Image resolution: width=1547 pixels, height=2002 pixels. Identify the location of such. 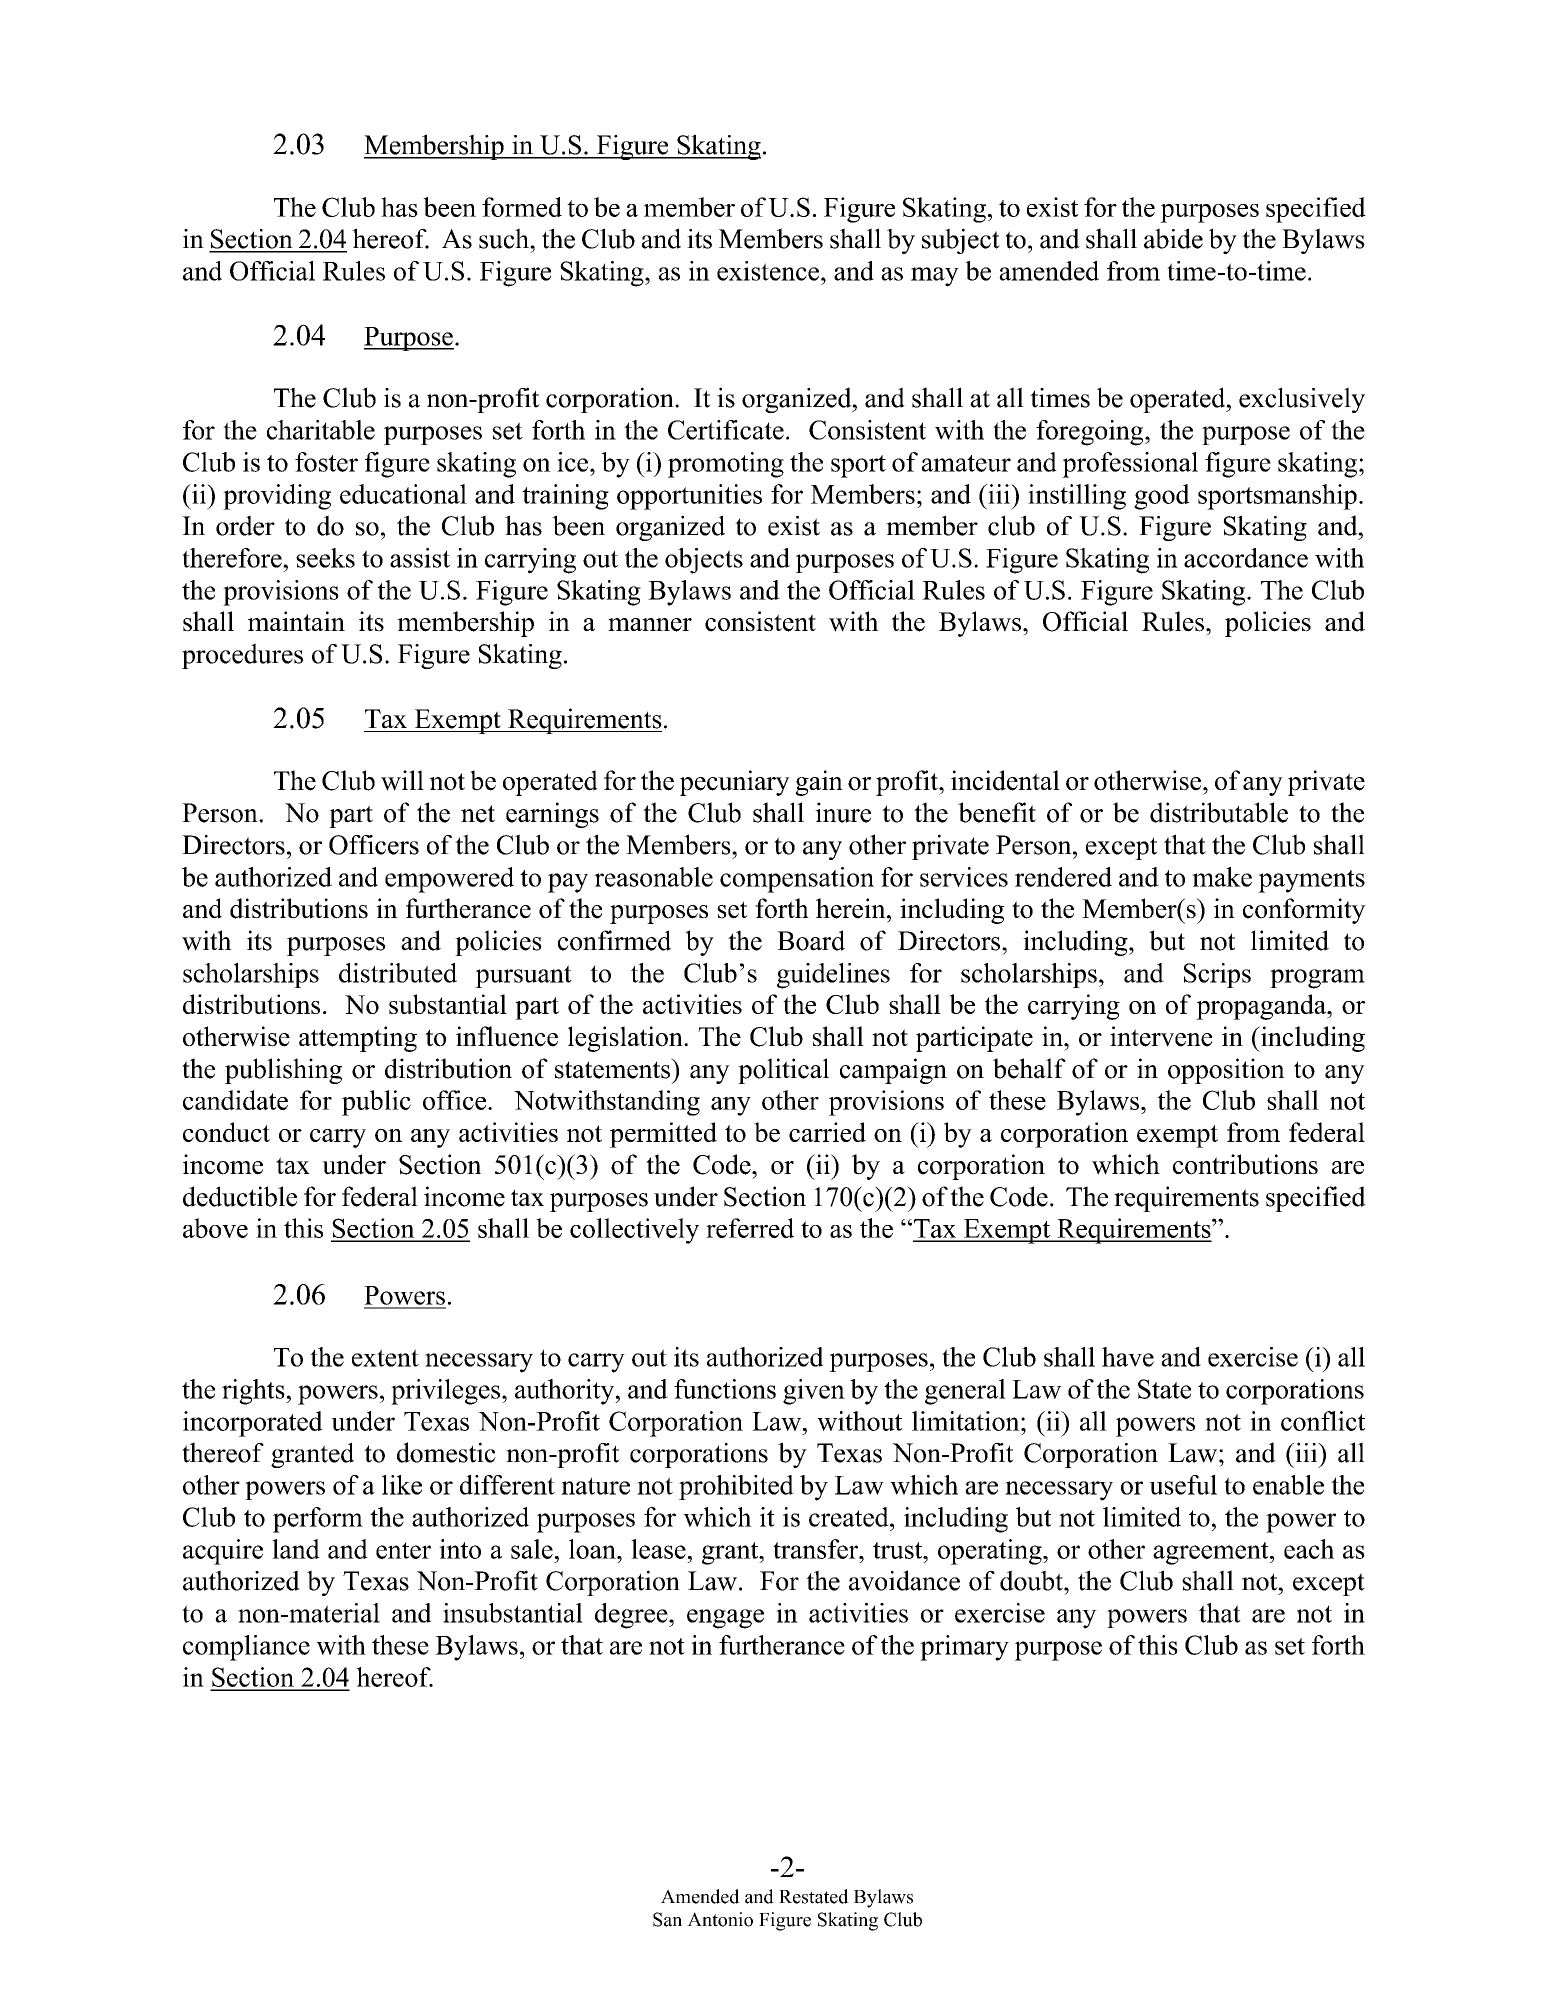
(505, 238).
